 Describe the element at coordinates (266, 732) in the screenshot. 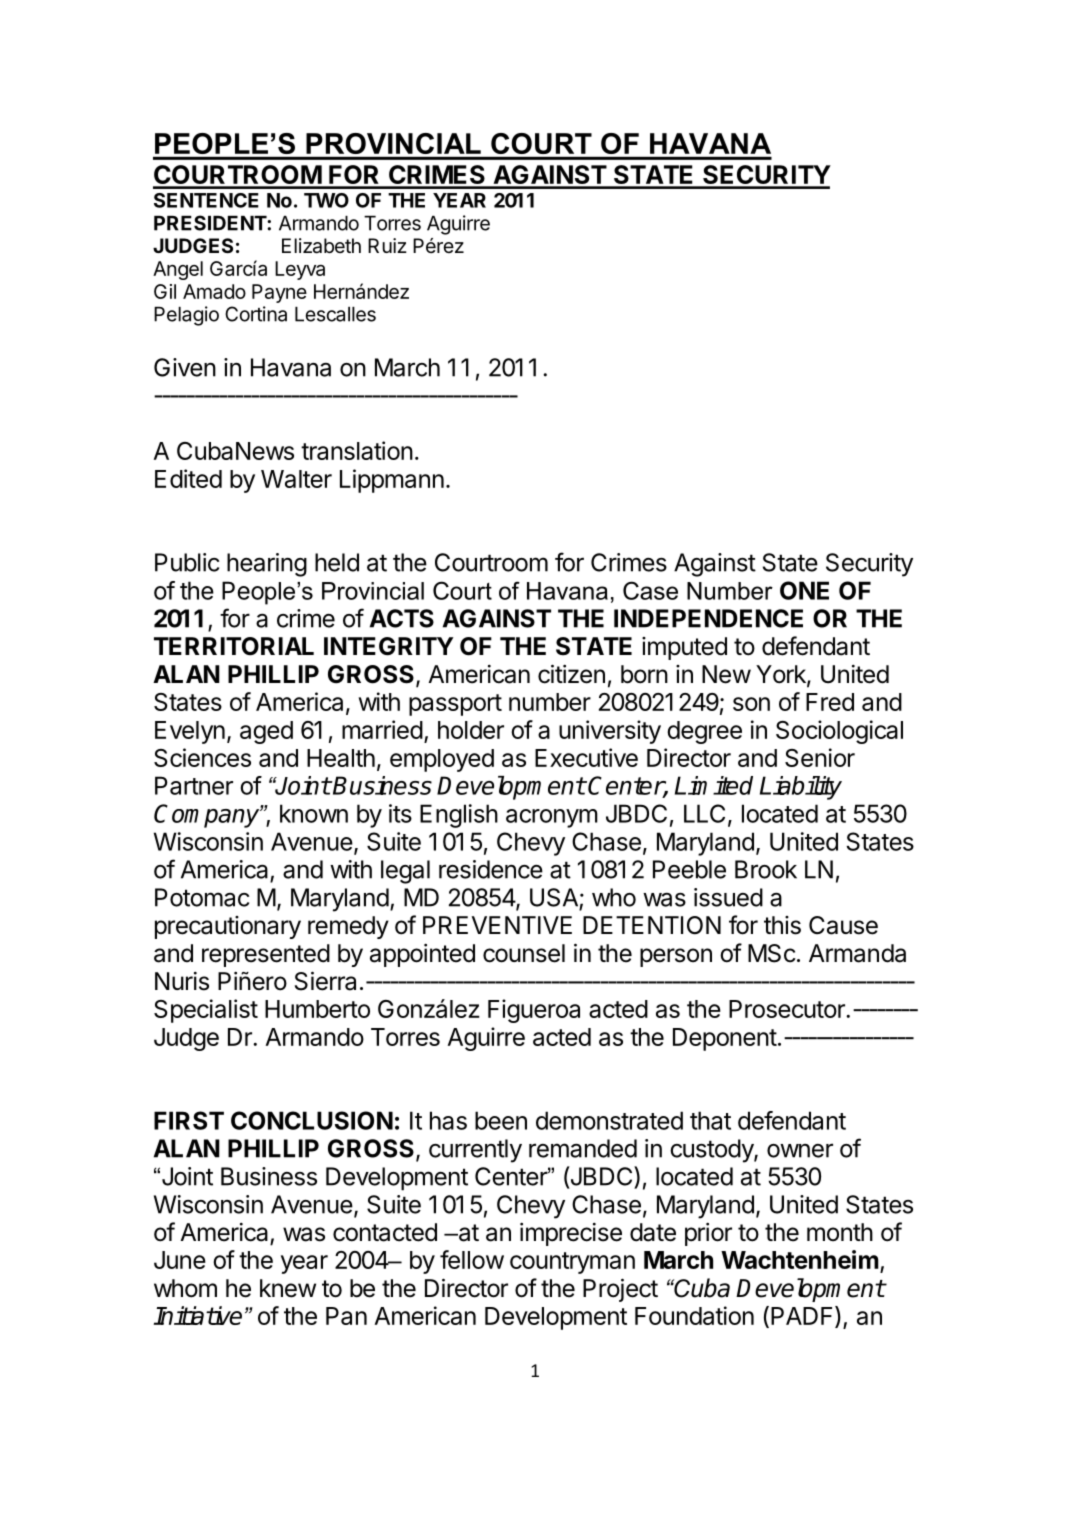

I see `aged` at that location.
